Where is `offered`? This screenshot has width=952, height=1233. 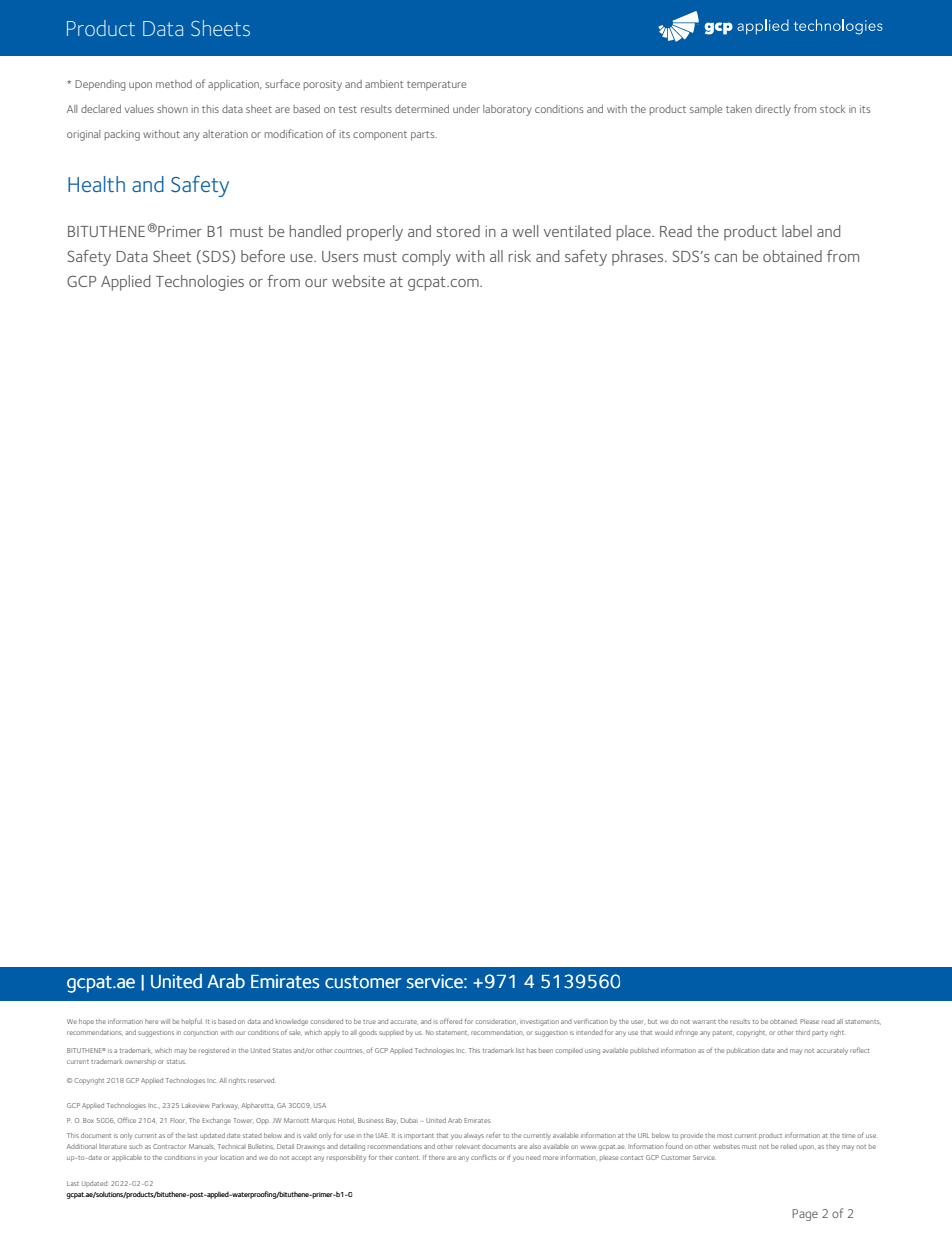
offered is located at coordinates (451, 1021).
